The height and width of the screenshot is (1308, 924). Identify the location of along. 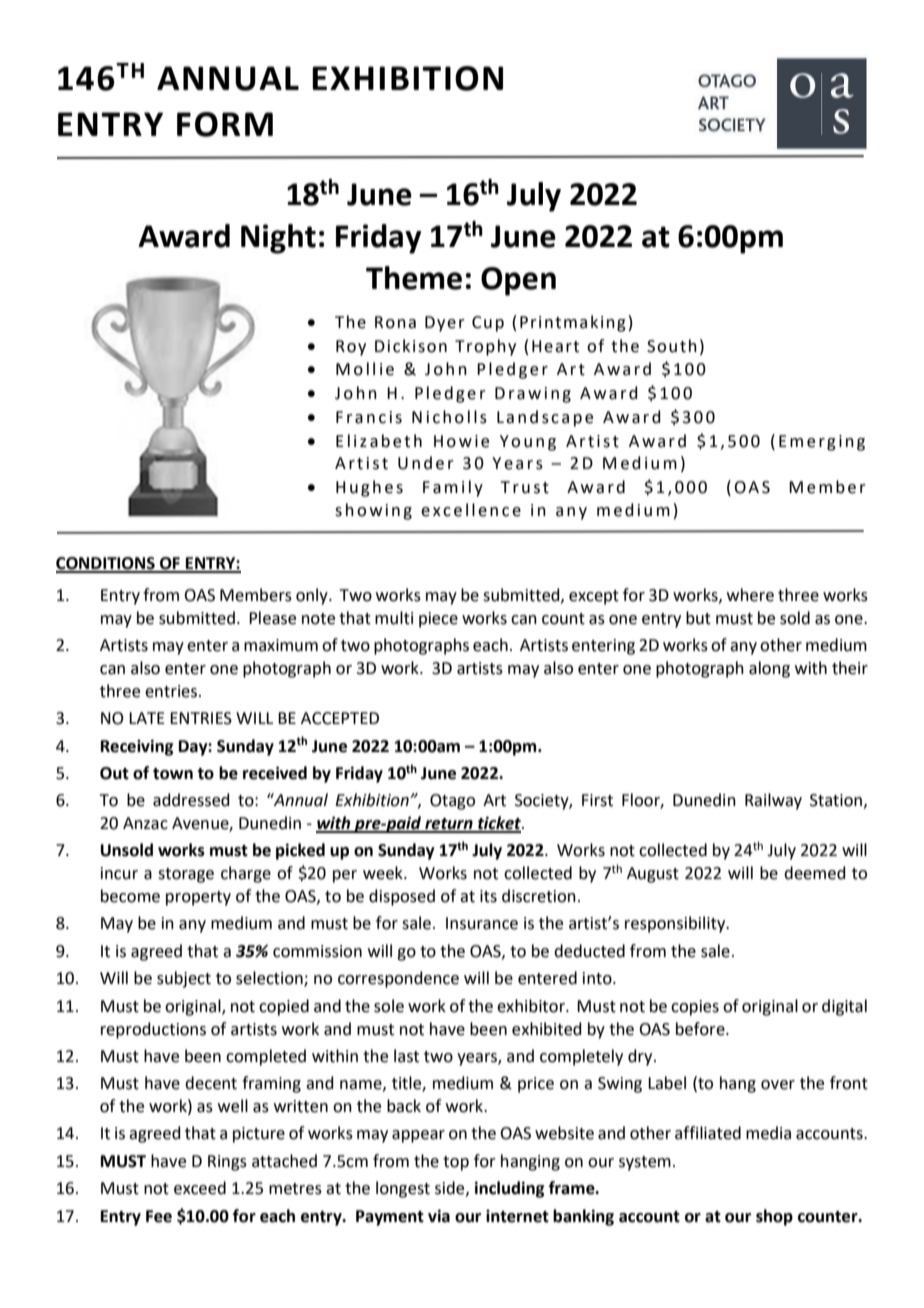
(769, 669).
